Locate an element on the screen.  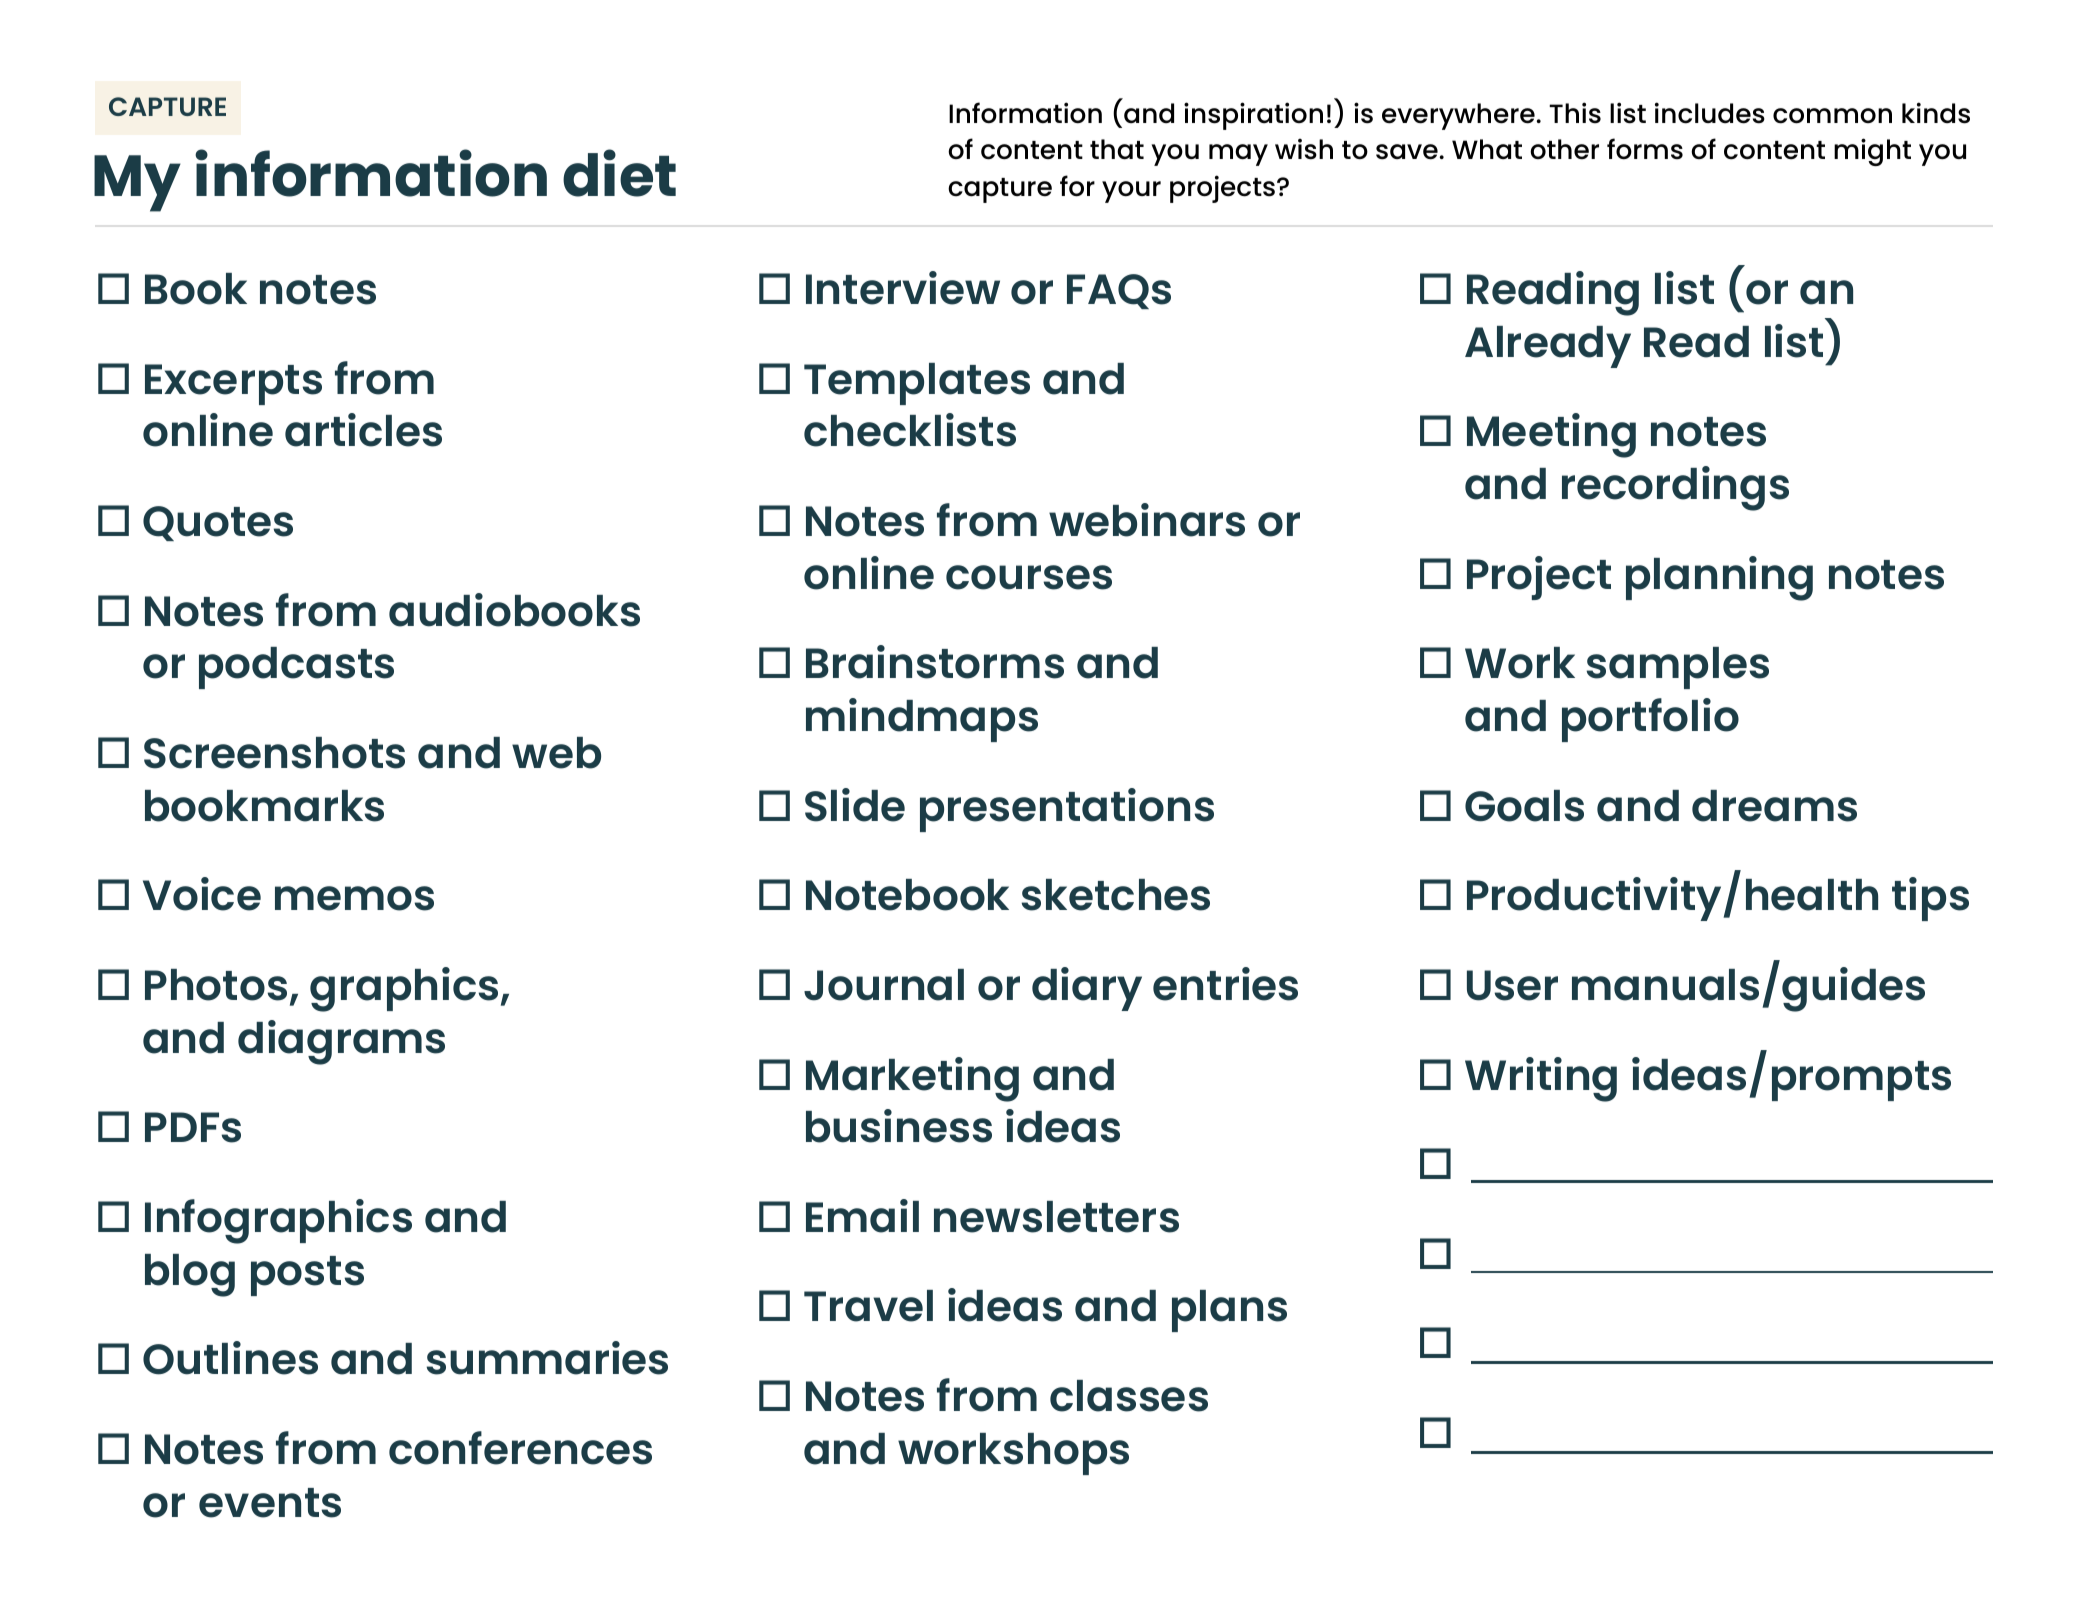
classes is located at coordinates (1129, 1396).
